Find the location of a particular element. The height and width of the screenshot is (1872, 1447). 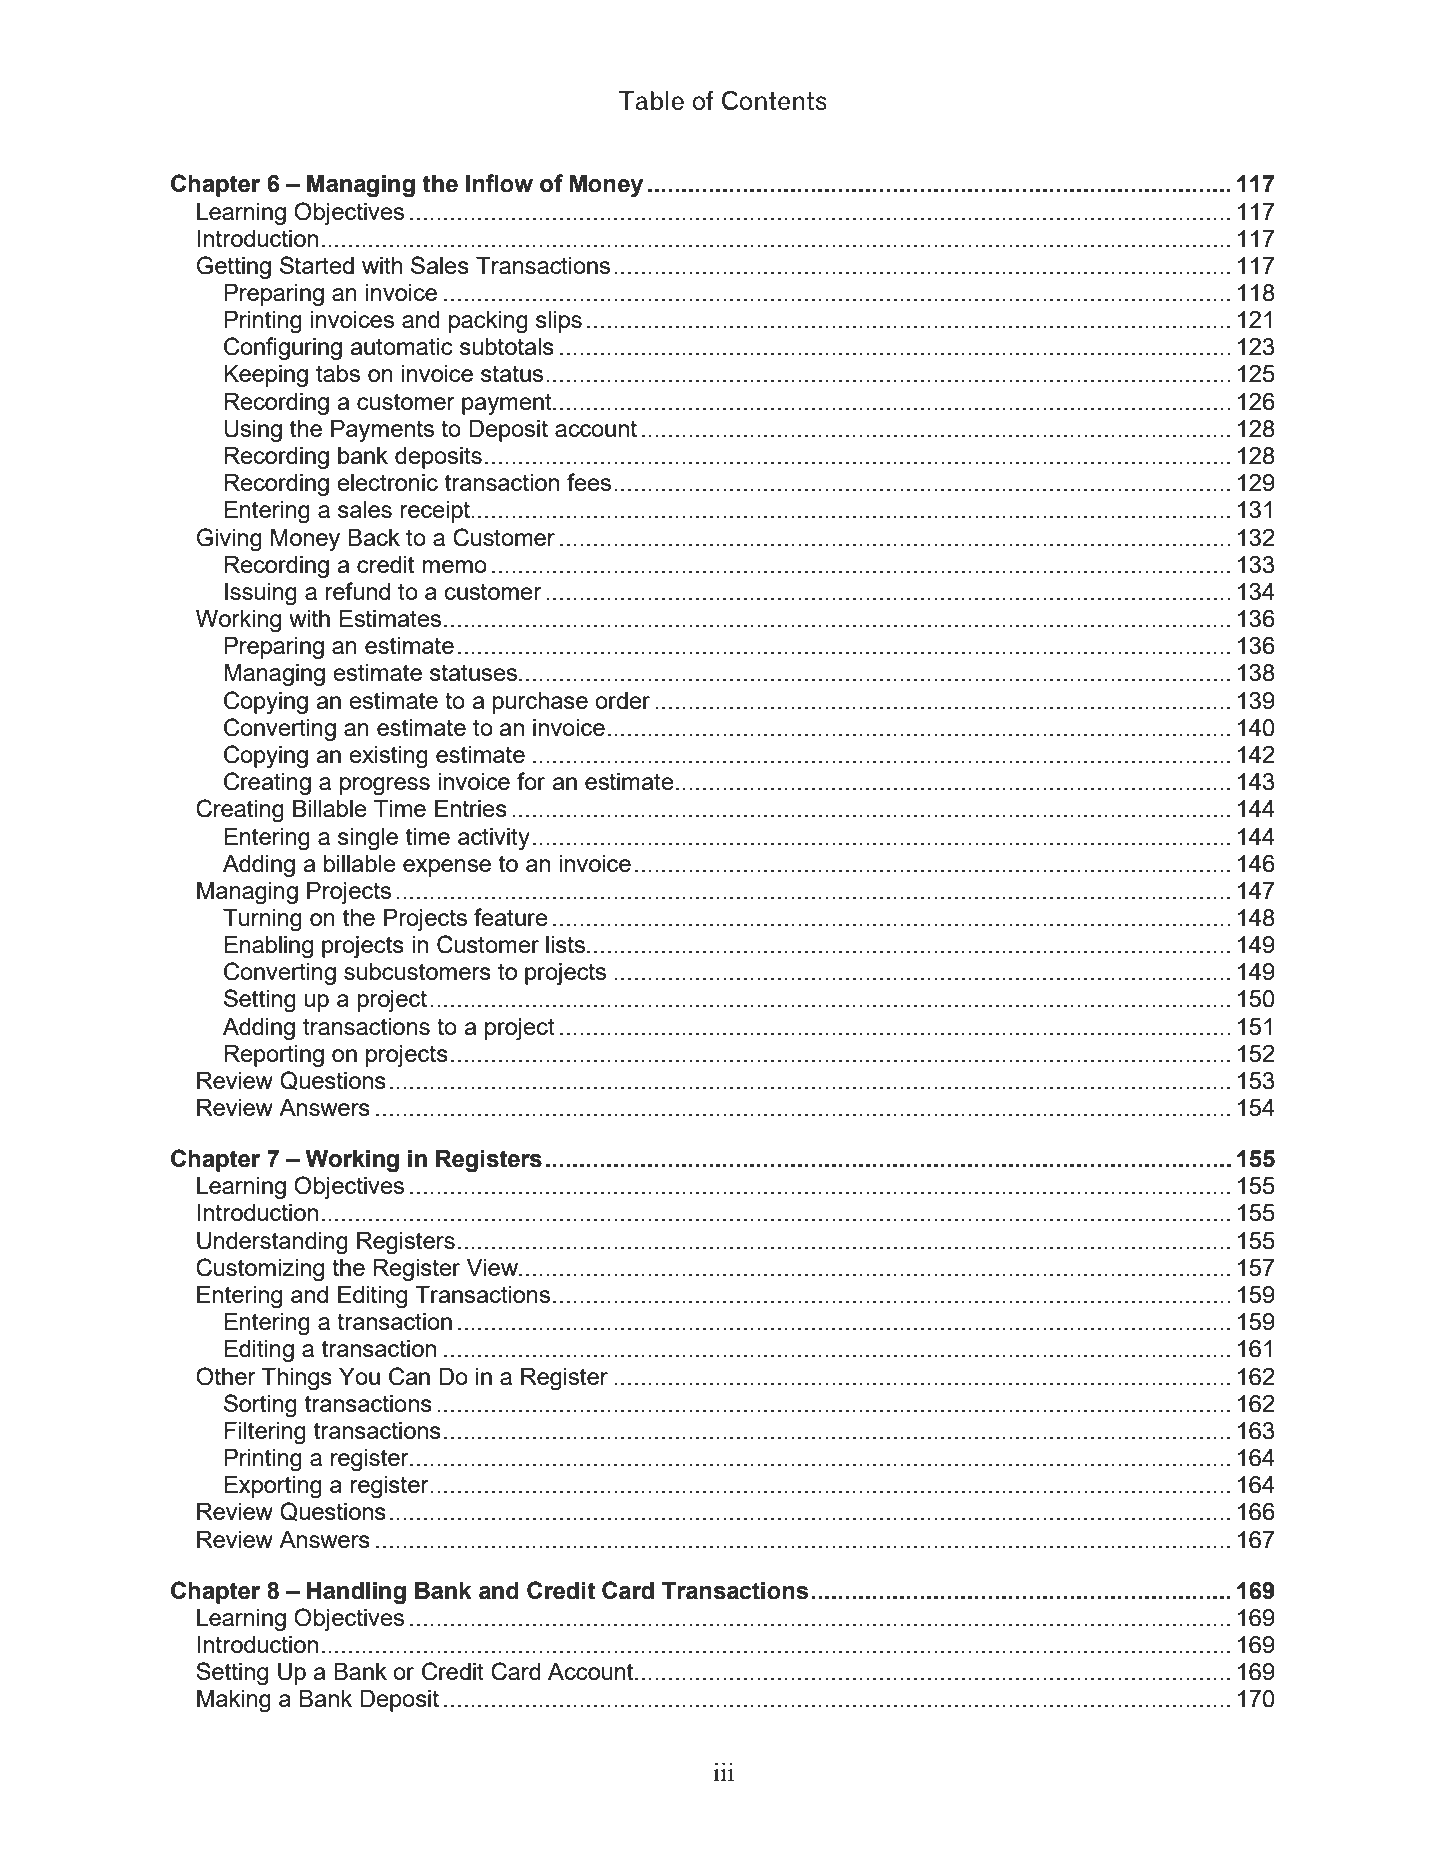

for is located at coordinates (531, 781).
